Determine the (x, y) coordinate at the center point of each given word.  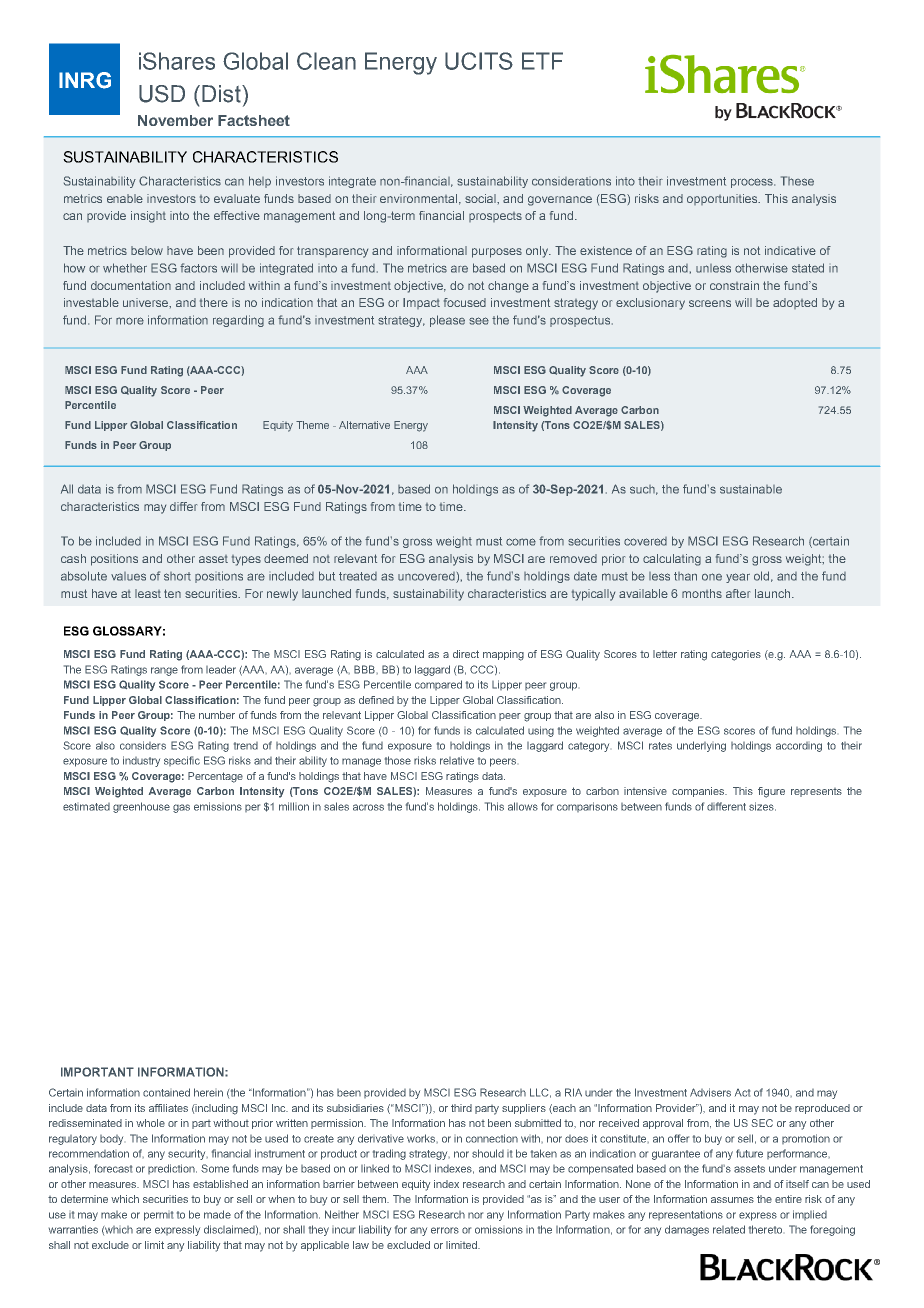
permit (158, 1216)
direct (466, 654)
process (753, 183)
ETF (542, 61)
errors (445, 1230)
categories (736, 655)
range (164, 671)
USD (162, 94)
